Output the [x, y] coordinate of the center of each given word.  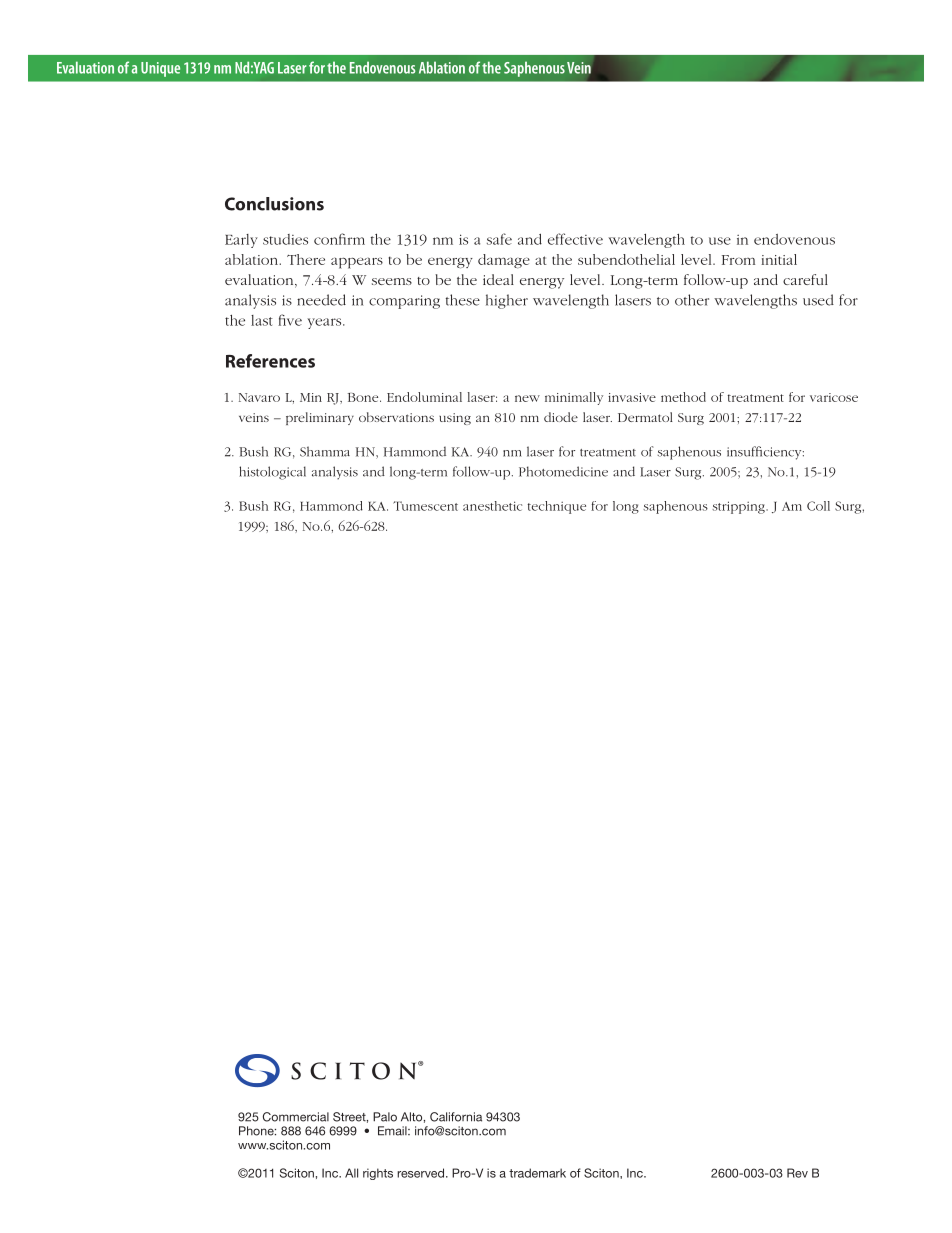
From [738, 260]
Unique [160, 69]
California [456, 1117]
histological [272, 473]
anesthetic [492, 506]
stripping [739, 507]
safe [499, 239]
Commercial [296, 1117]
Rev [797, 1173]
